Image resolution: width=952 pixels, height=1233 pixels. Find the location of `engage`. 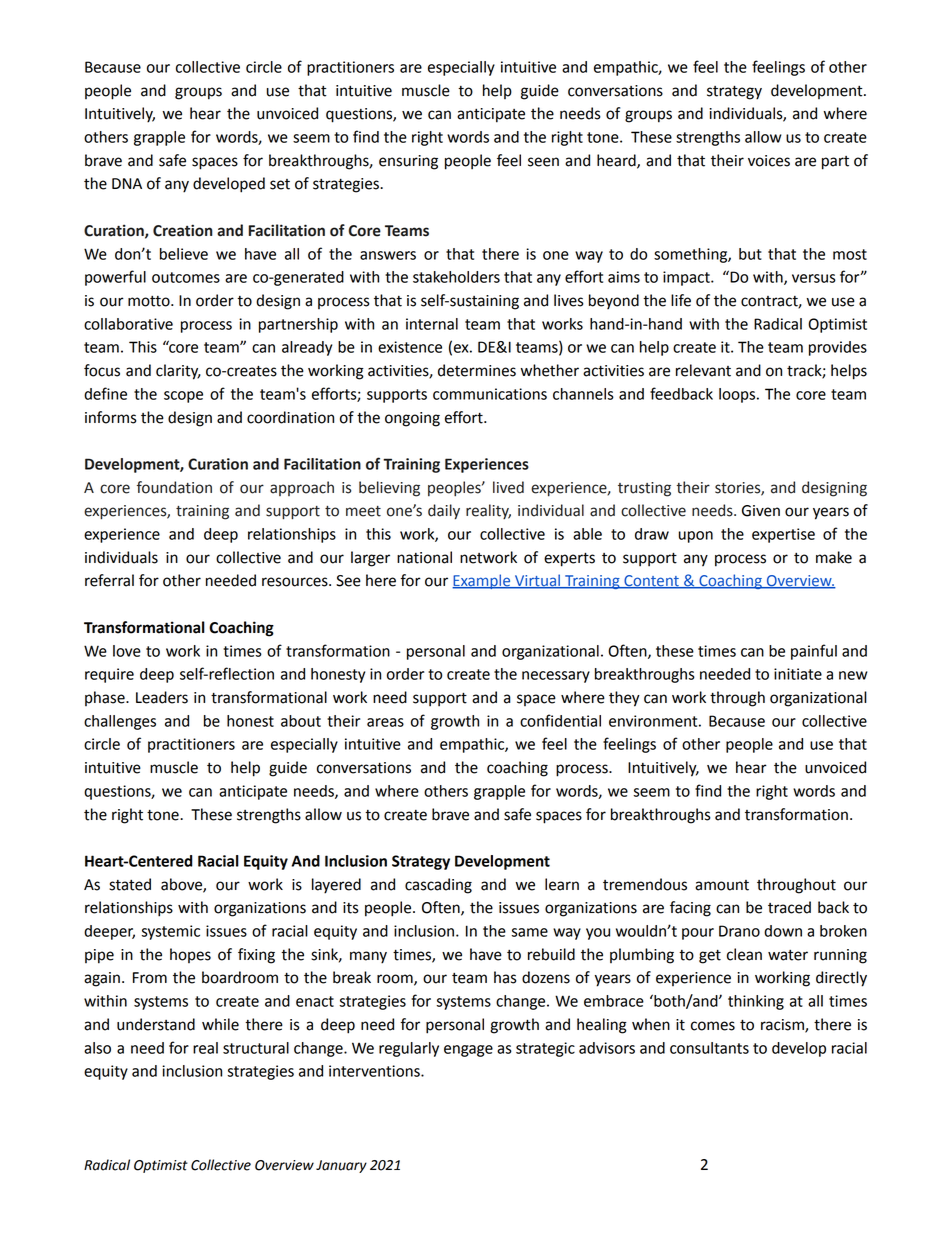

engage is located at coordinates (468, 1051).
